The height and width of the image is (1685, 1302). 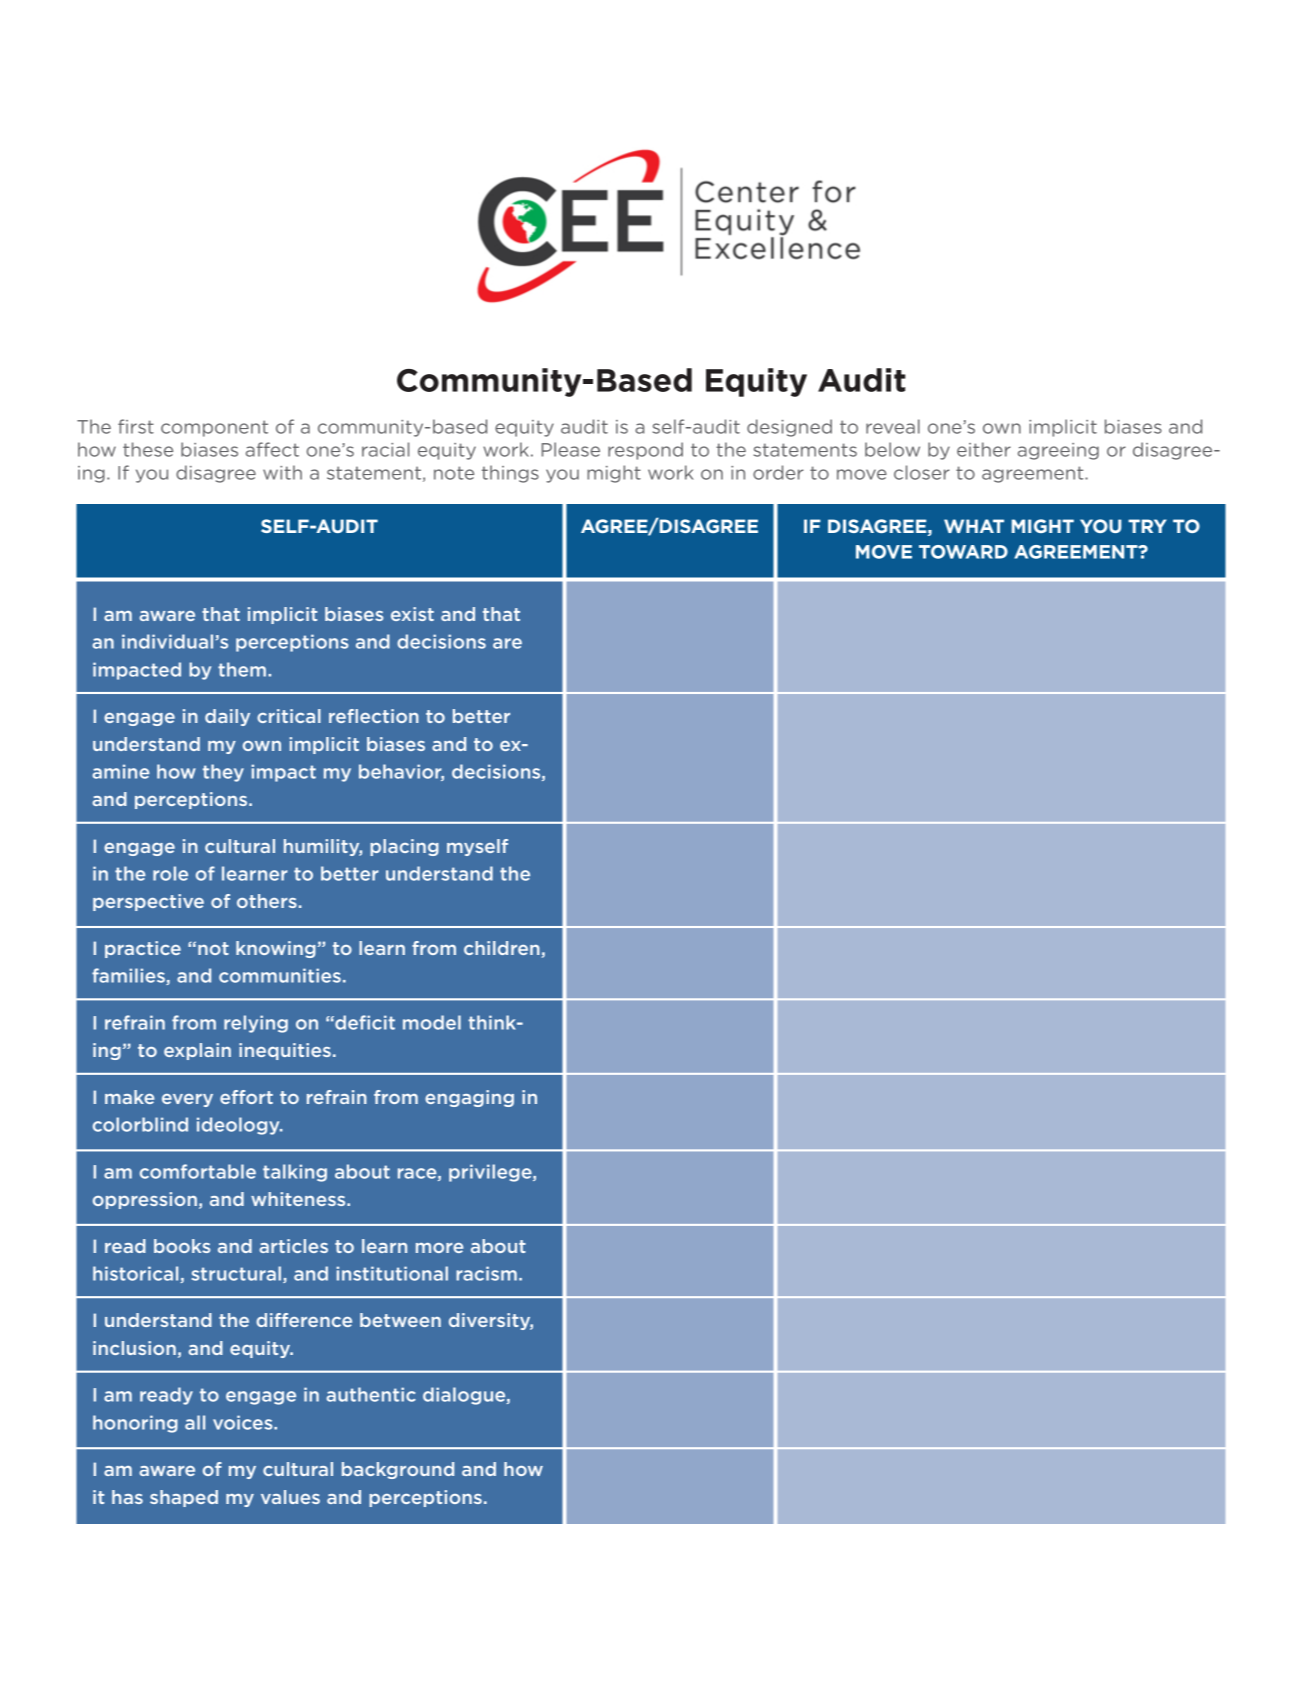 I want to click on values, so click(x=290, y=1497).
